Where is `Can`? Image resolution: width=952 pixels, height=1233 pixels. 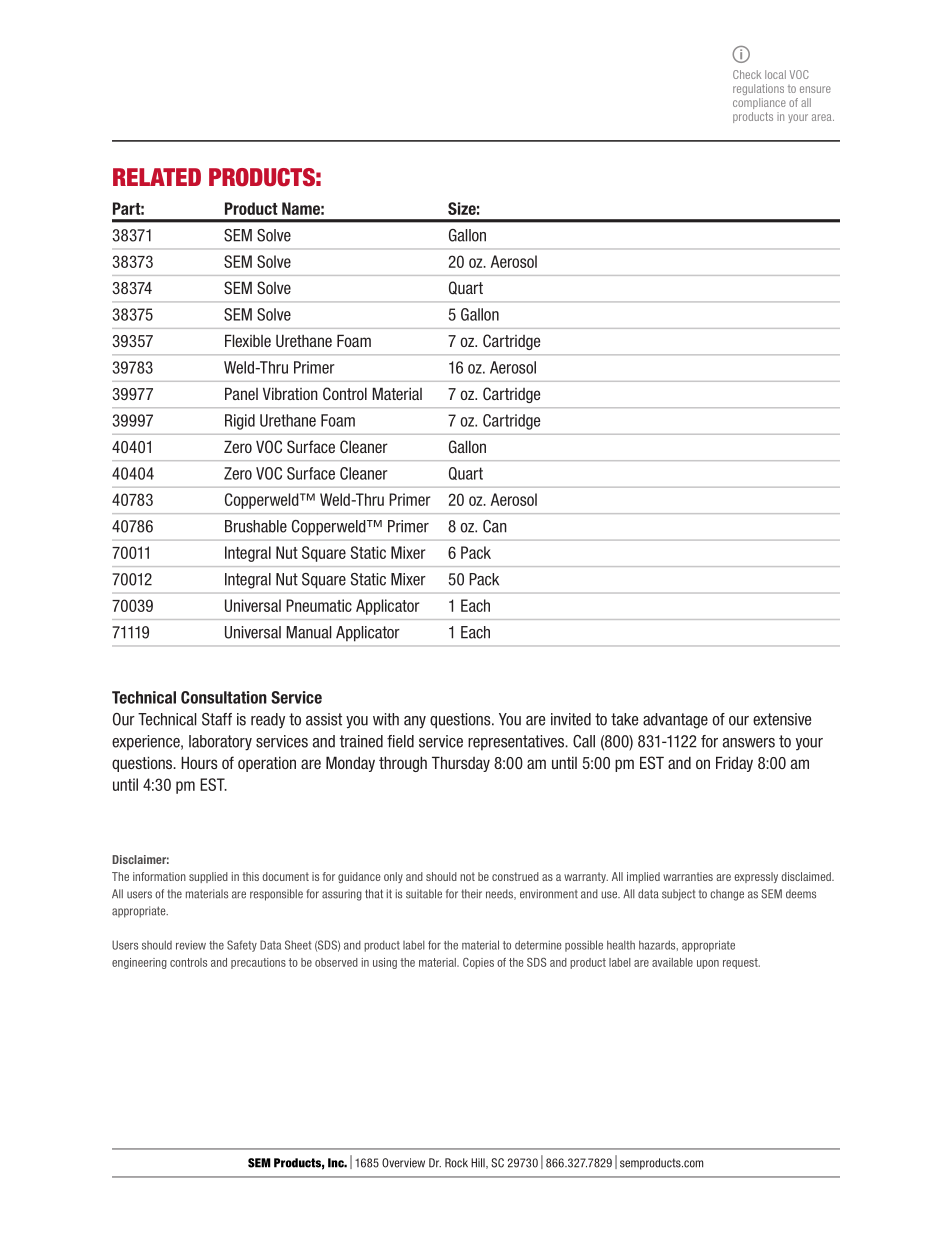 Can is located at coordinates (495, 526).
